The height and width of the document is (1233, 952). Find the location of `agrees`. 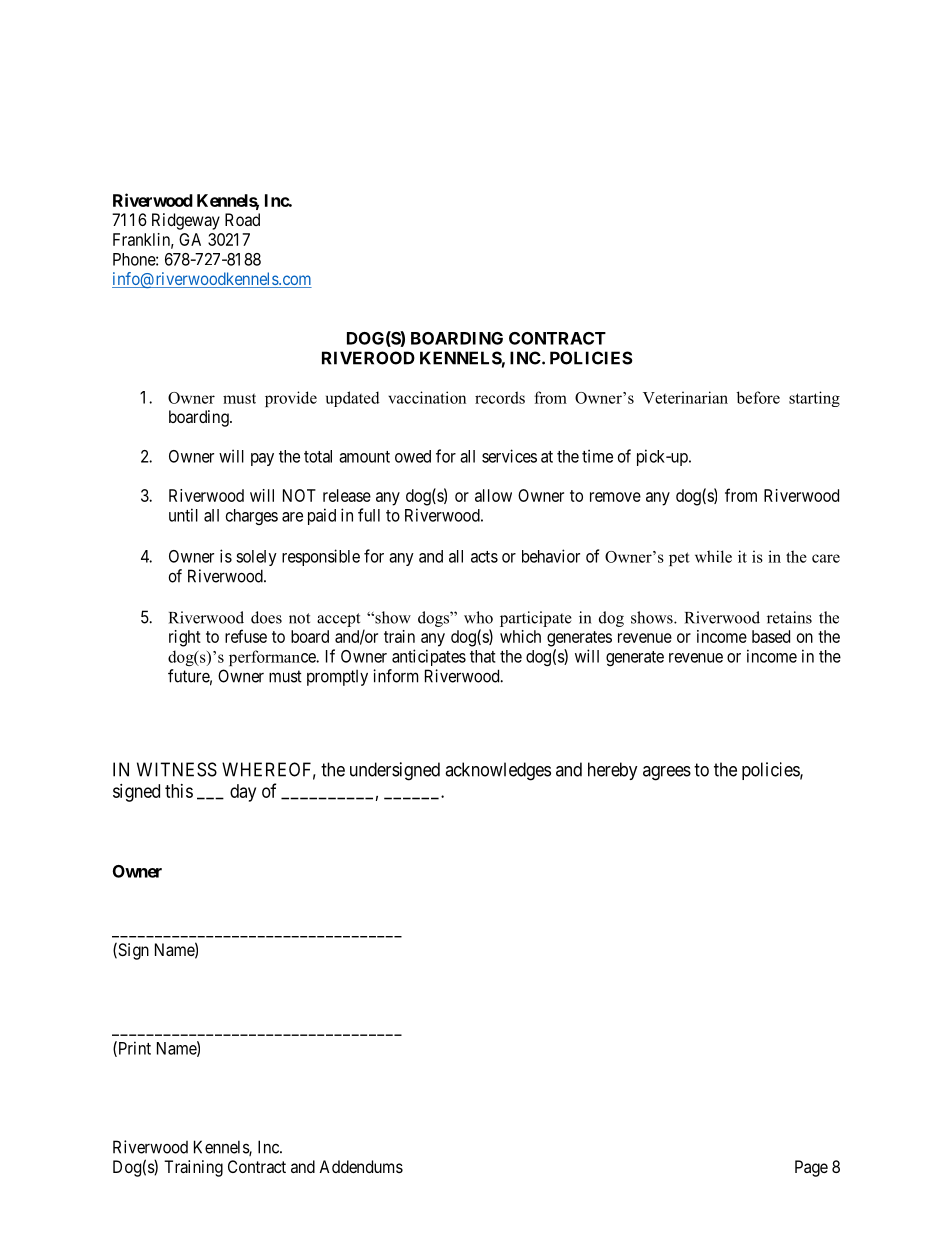

agrees is located at coordinates (667, 773).
